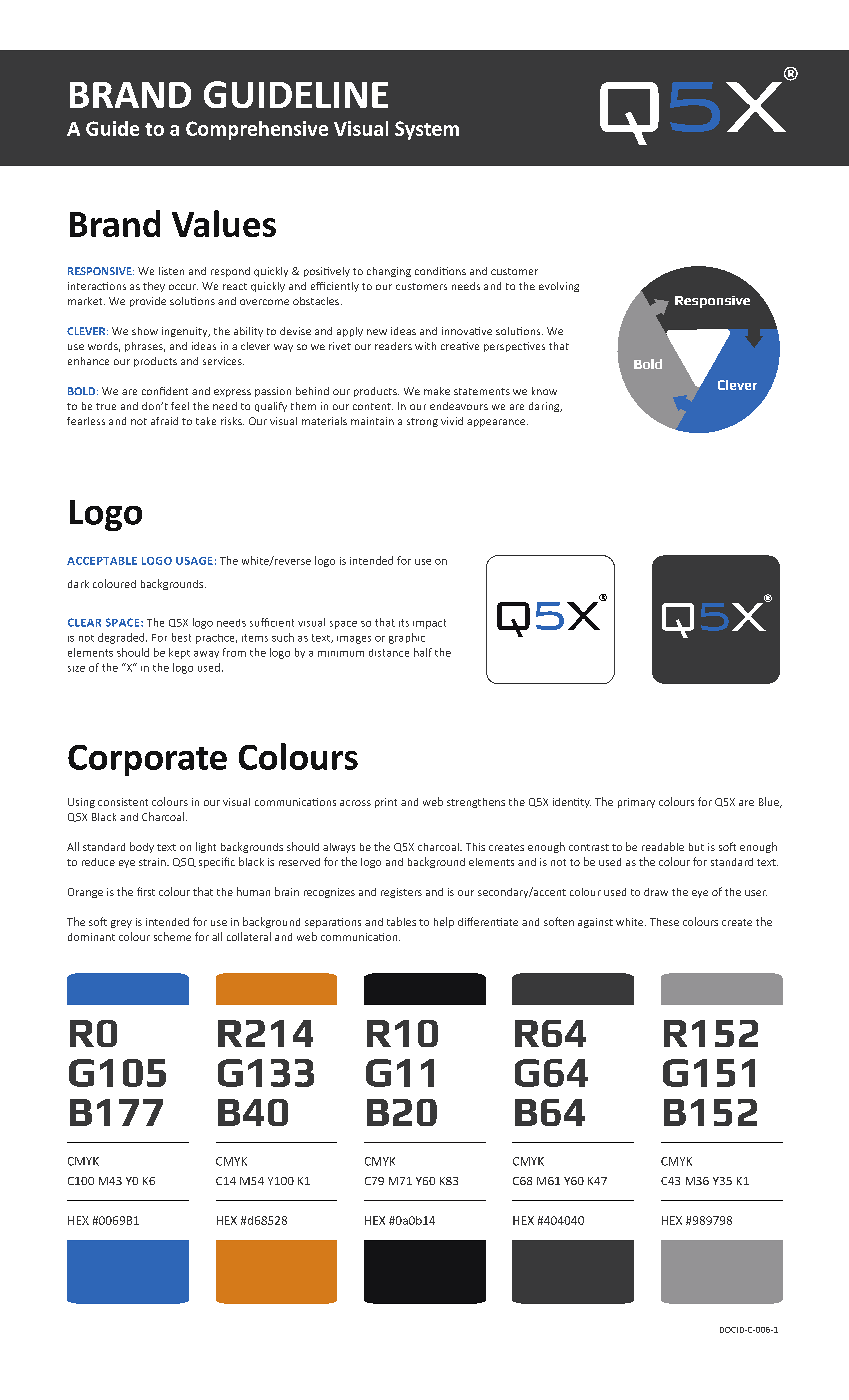 This screenshot has width=849, height=1400. What do you see at coordinates (146, 891) in the screenshot?
I see `first` at bounding box center [146, 891].
